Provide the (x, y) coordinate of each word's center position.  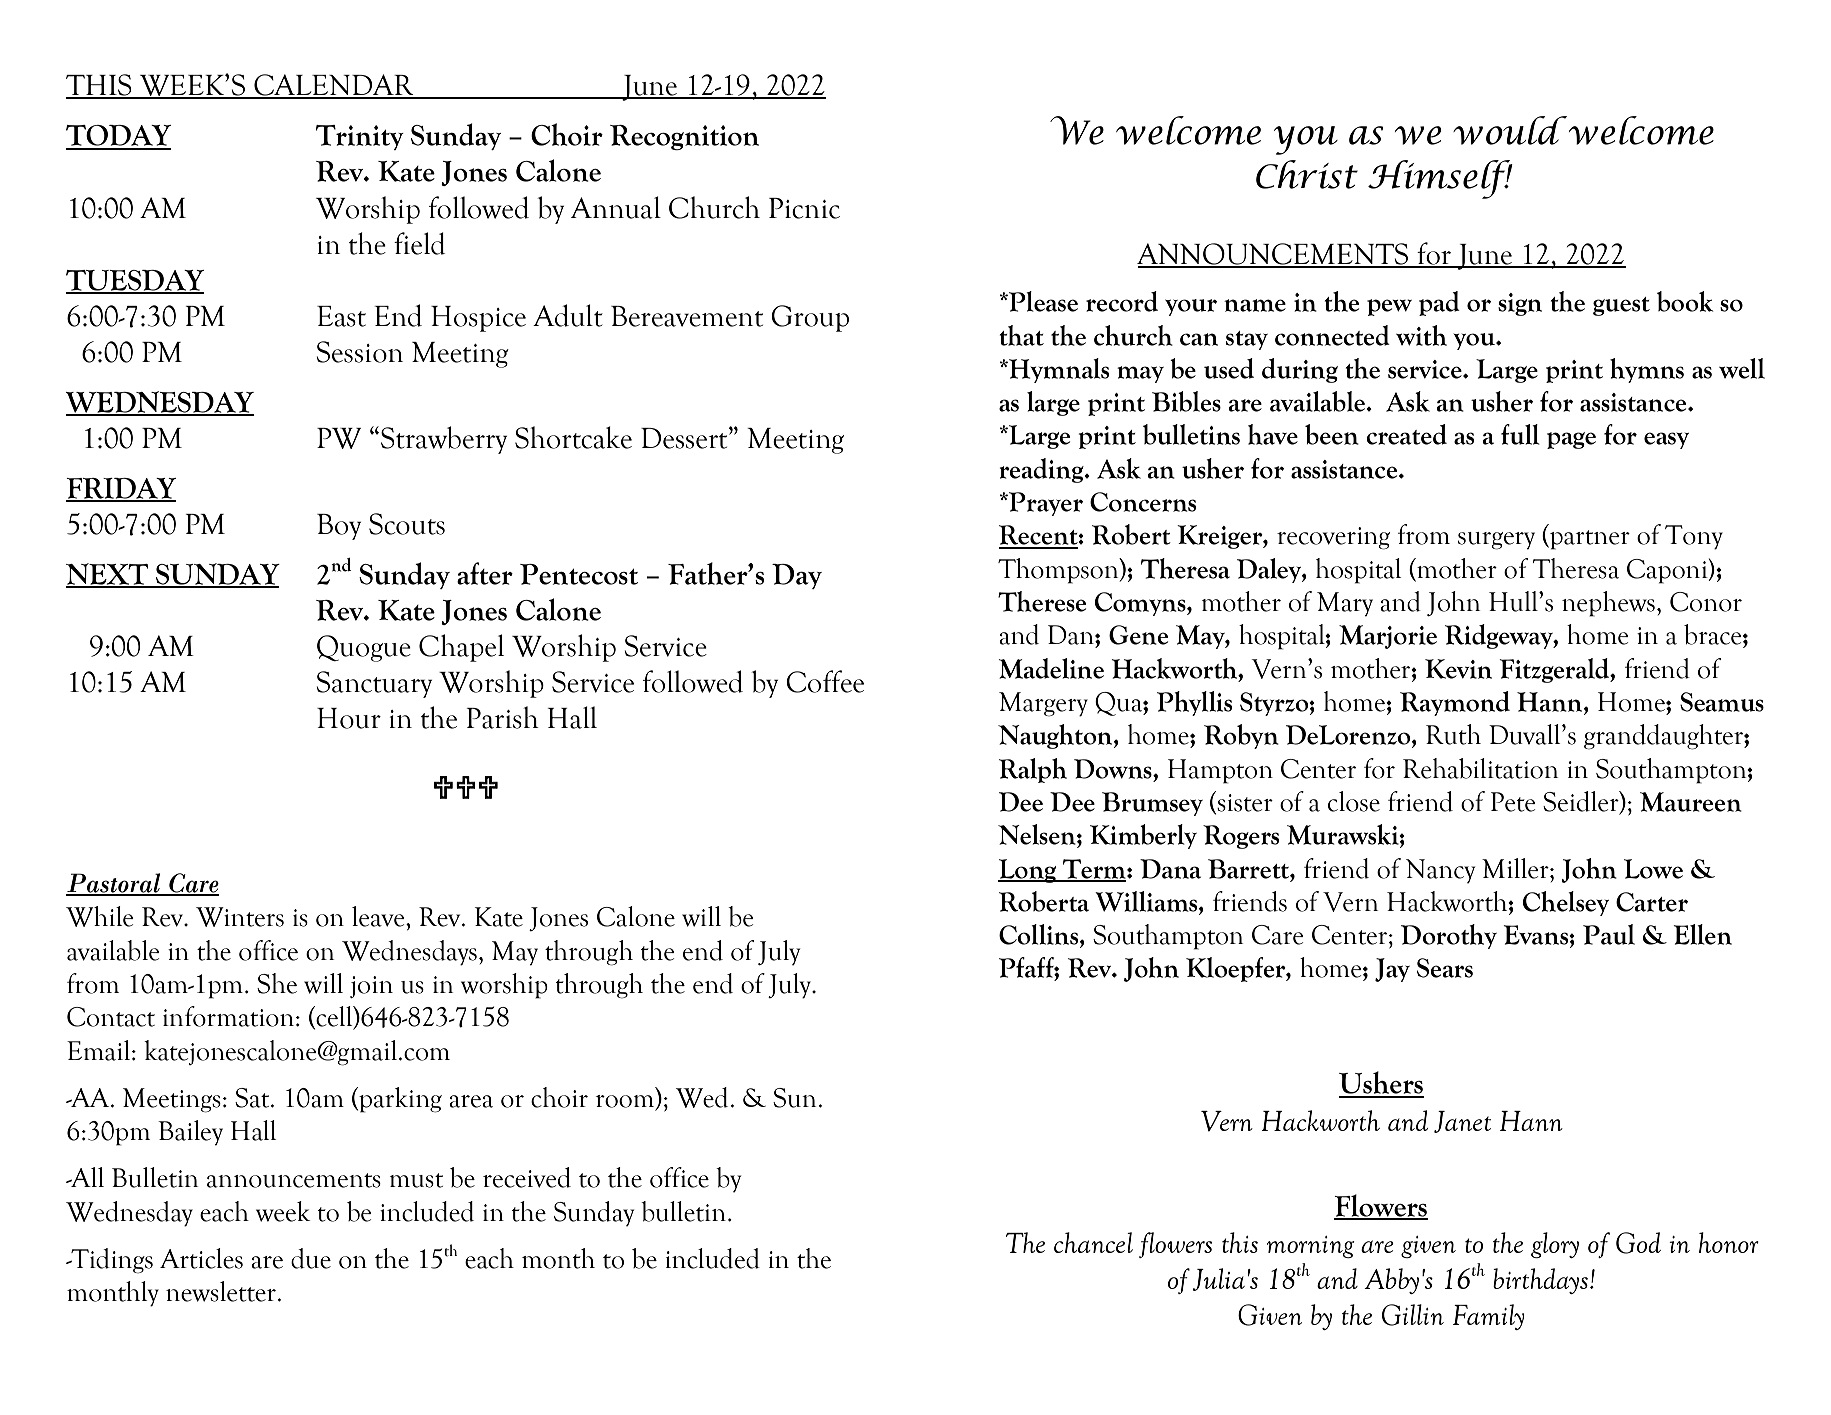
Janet (1462, 1122)
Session (360, 352)
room (626, 1102)
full (1520, 434)
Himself (1440, 179)
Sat (253, 1098)
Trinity (360, 137)
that (1021, 335)
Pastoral (114, 884)
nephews (1608, 604)
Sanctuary (374, 684)
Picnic (804, 208)
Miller (1516, 868)
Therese (1042, 601)
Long (1028, 871)
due (311, 1258)
